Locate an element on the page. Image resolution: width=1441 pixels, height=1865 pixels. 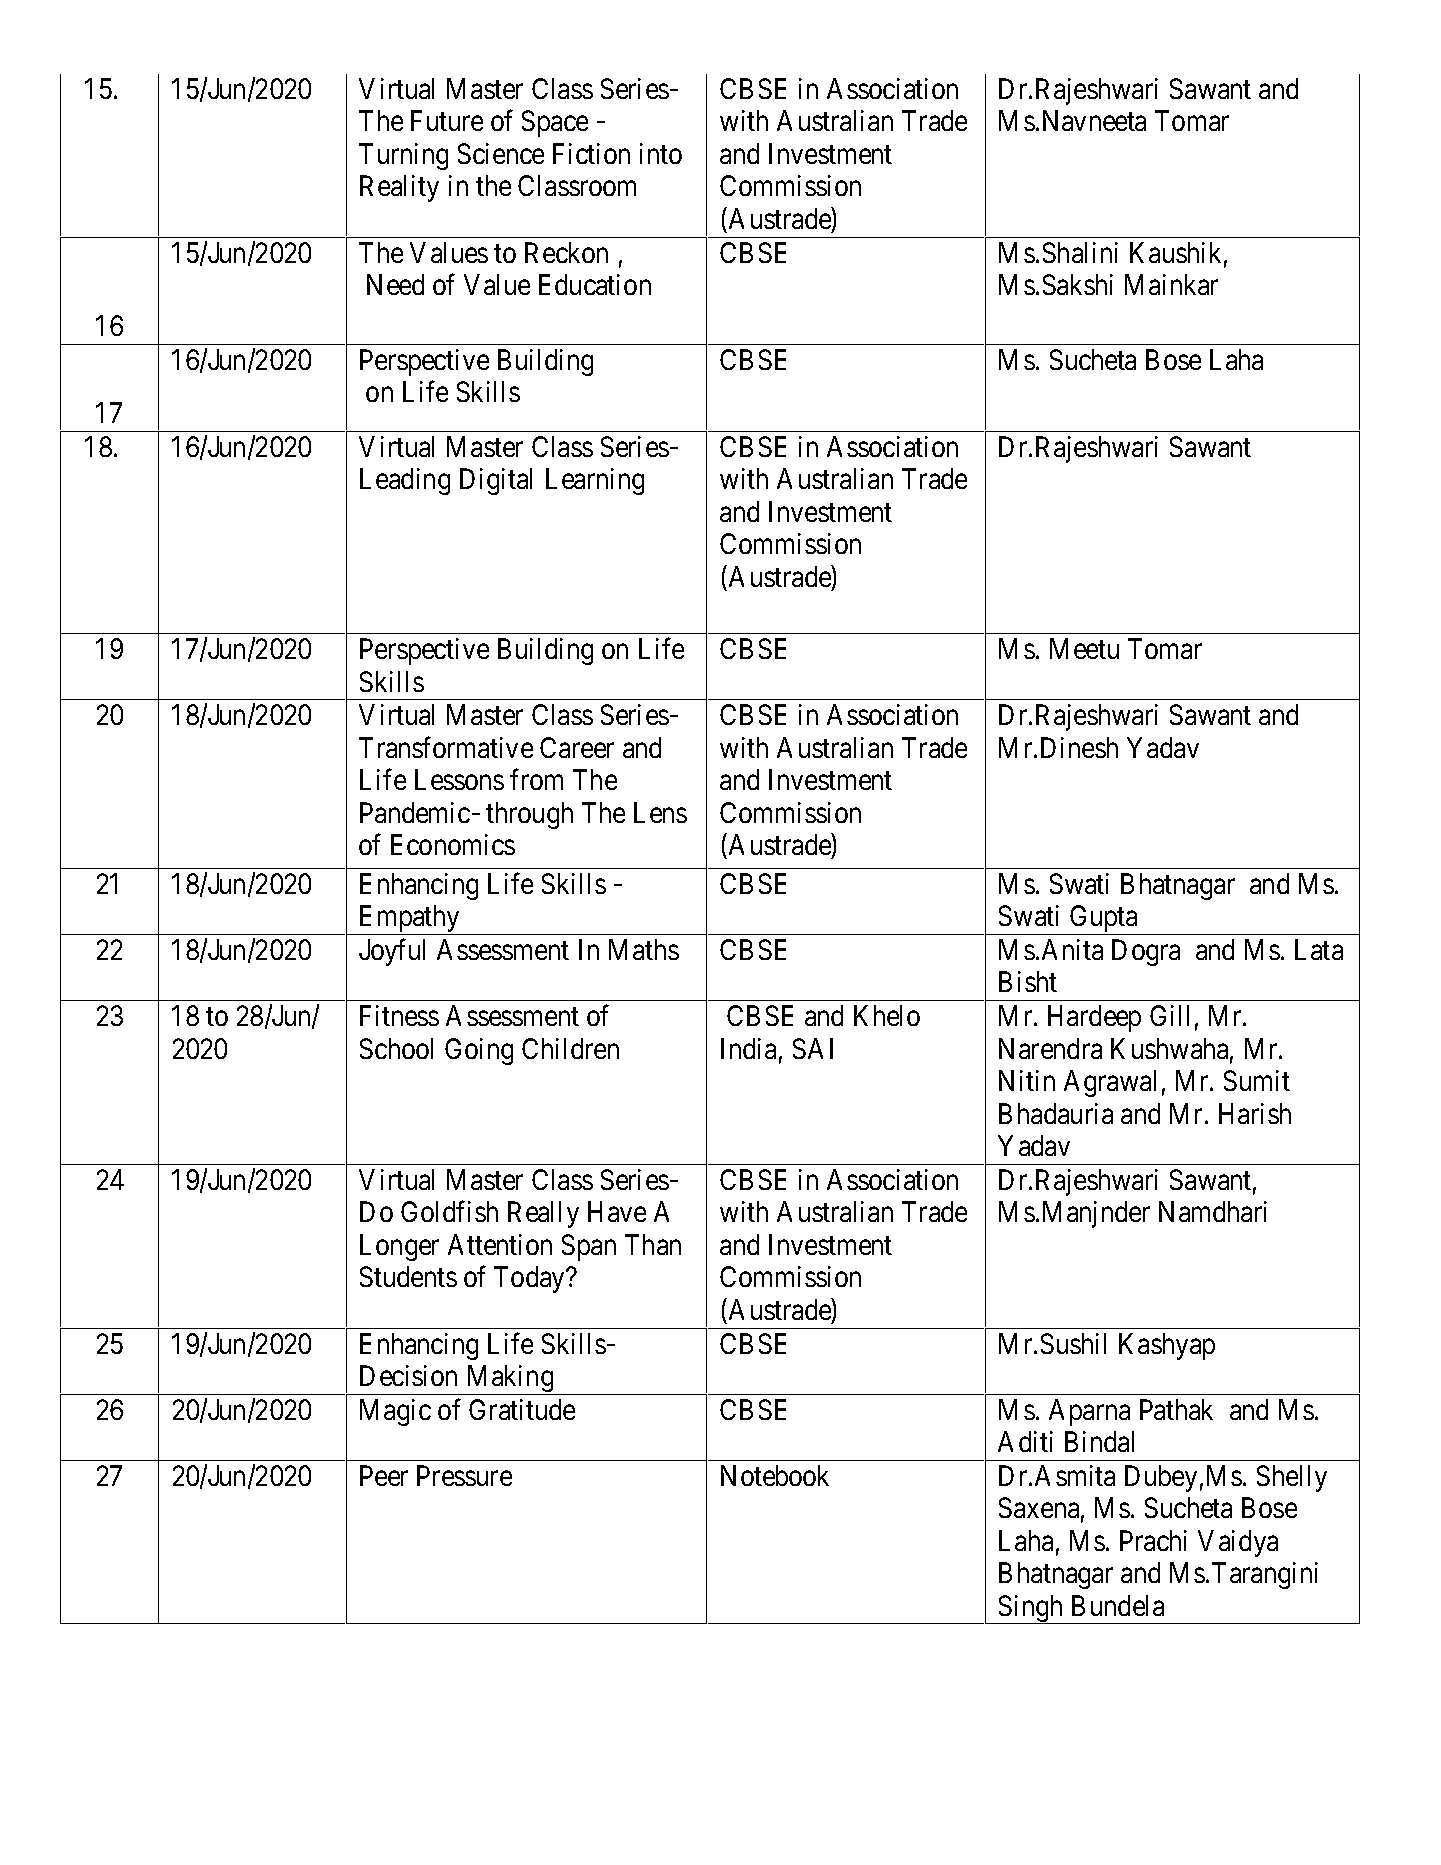
Pressure is located at coordinates (464, 1475).
